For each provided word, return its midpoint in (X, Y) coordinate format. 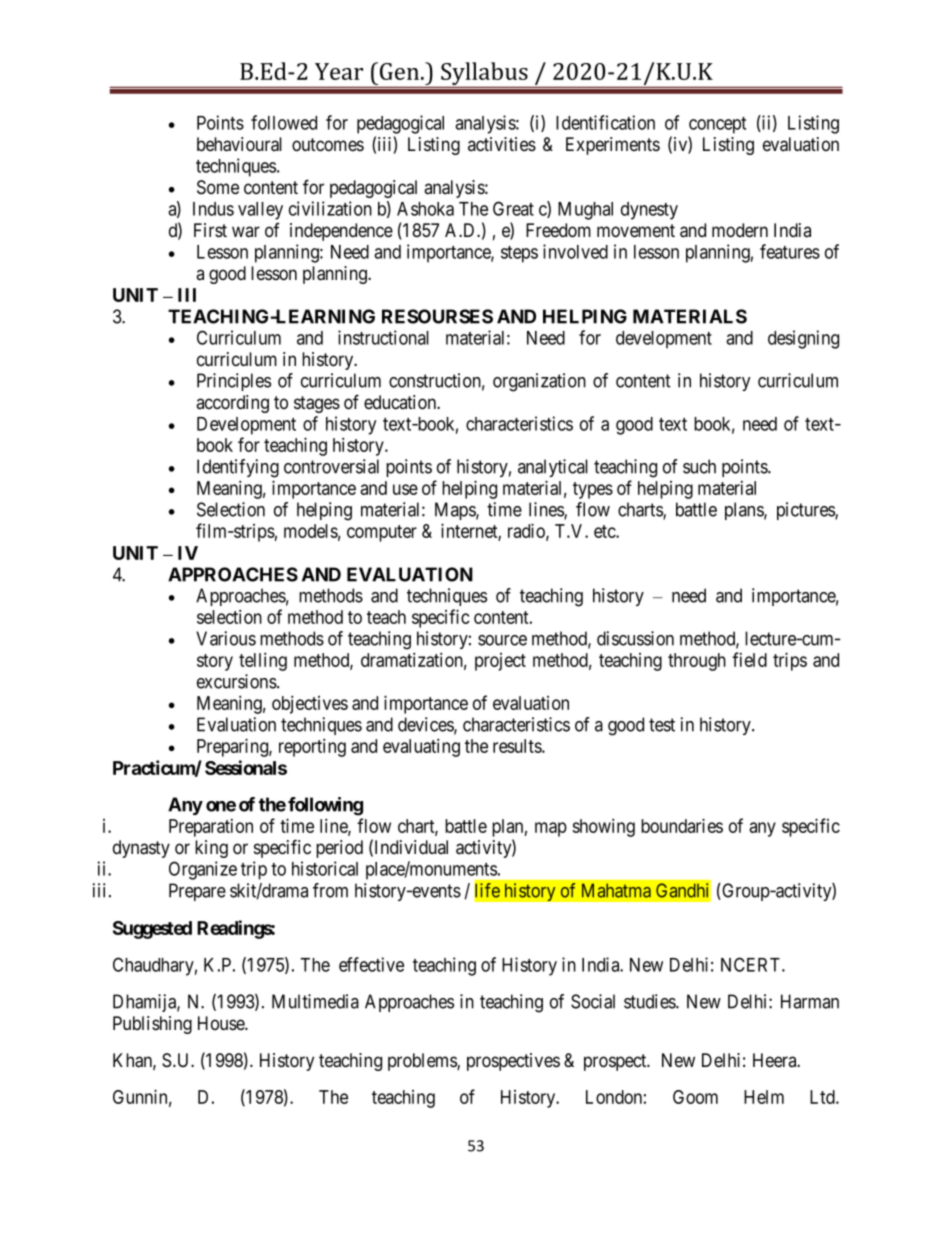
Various (226, 638)
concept (717, 125)
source (502, 640)
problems (423, 1062)
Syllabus (484, 75)
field (749, 659)
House (222, 1023)
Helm (764, 1097)
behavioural (239, 144)
